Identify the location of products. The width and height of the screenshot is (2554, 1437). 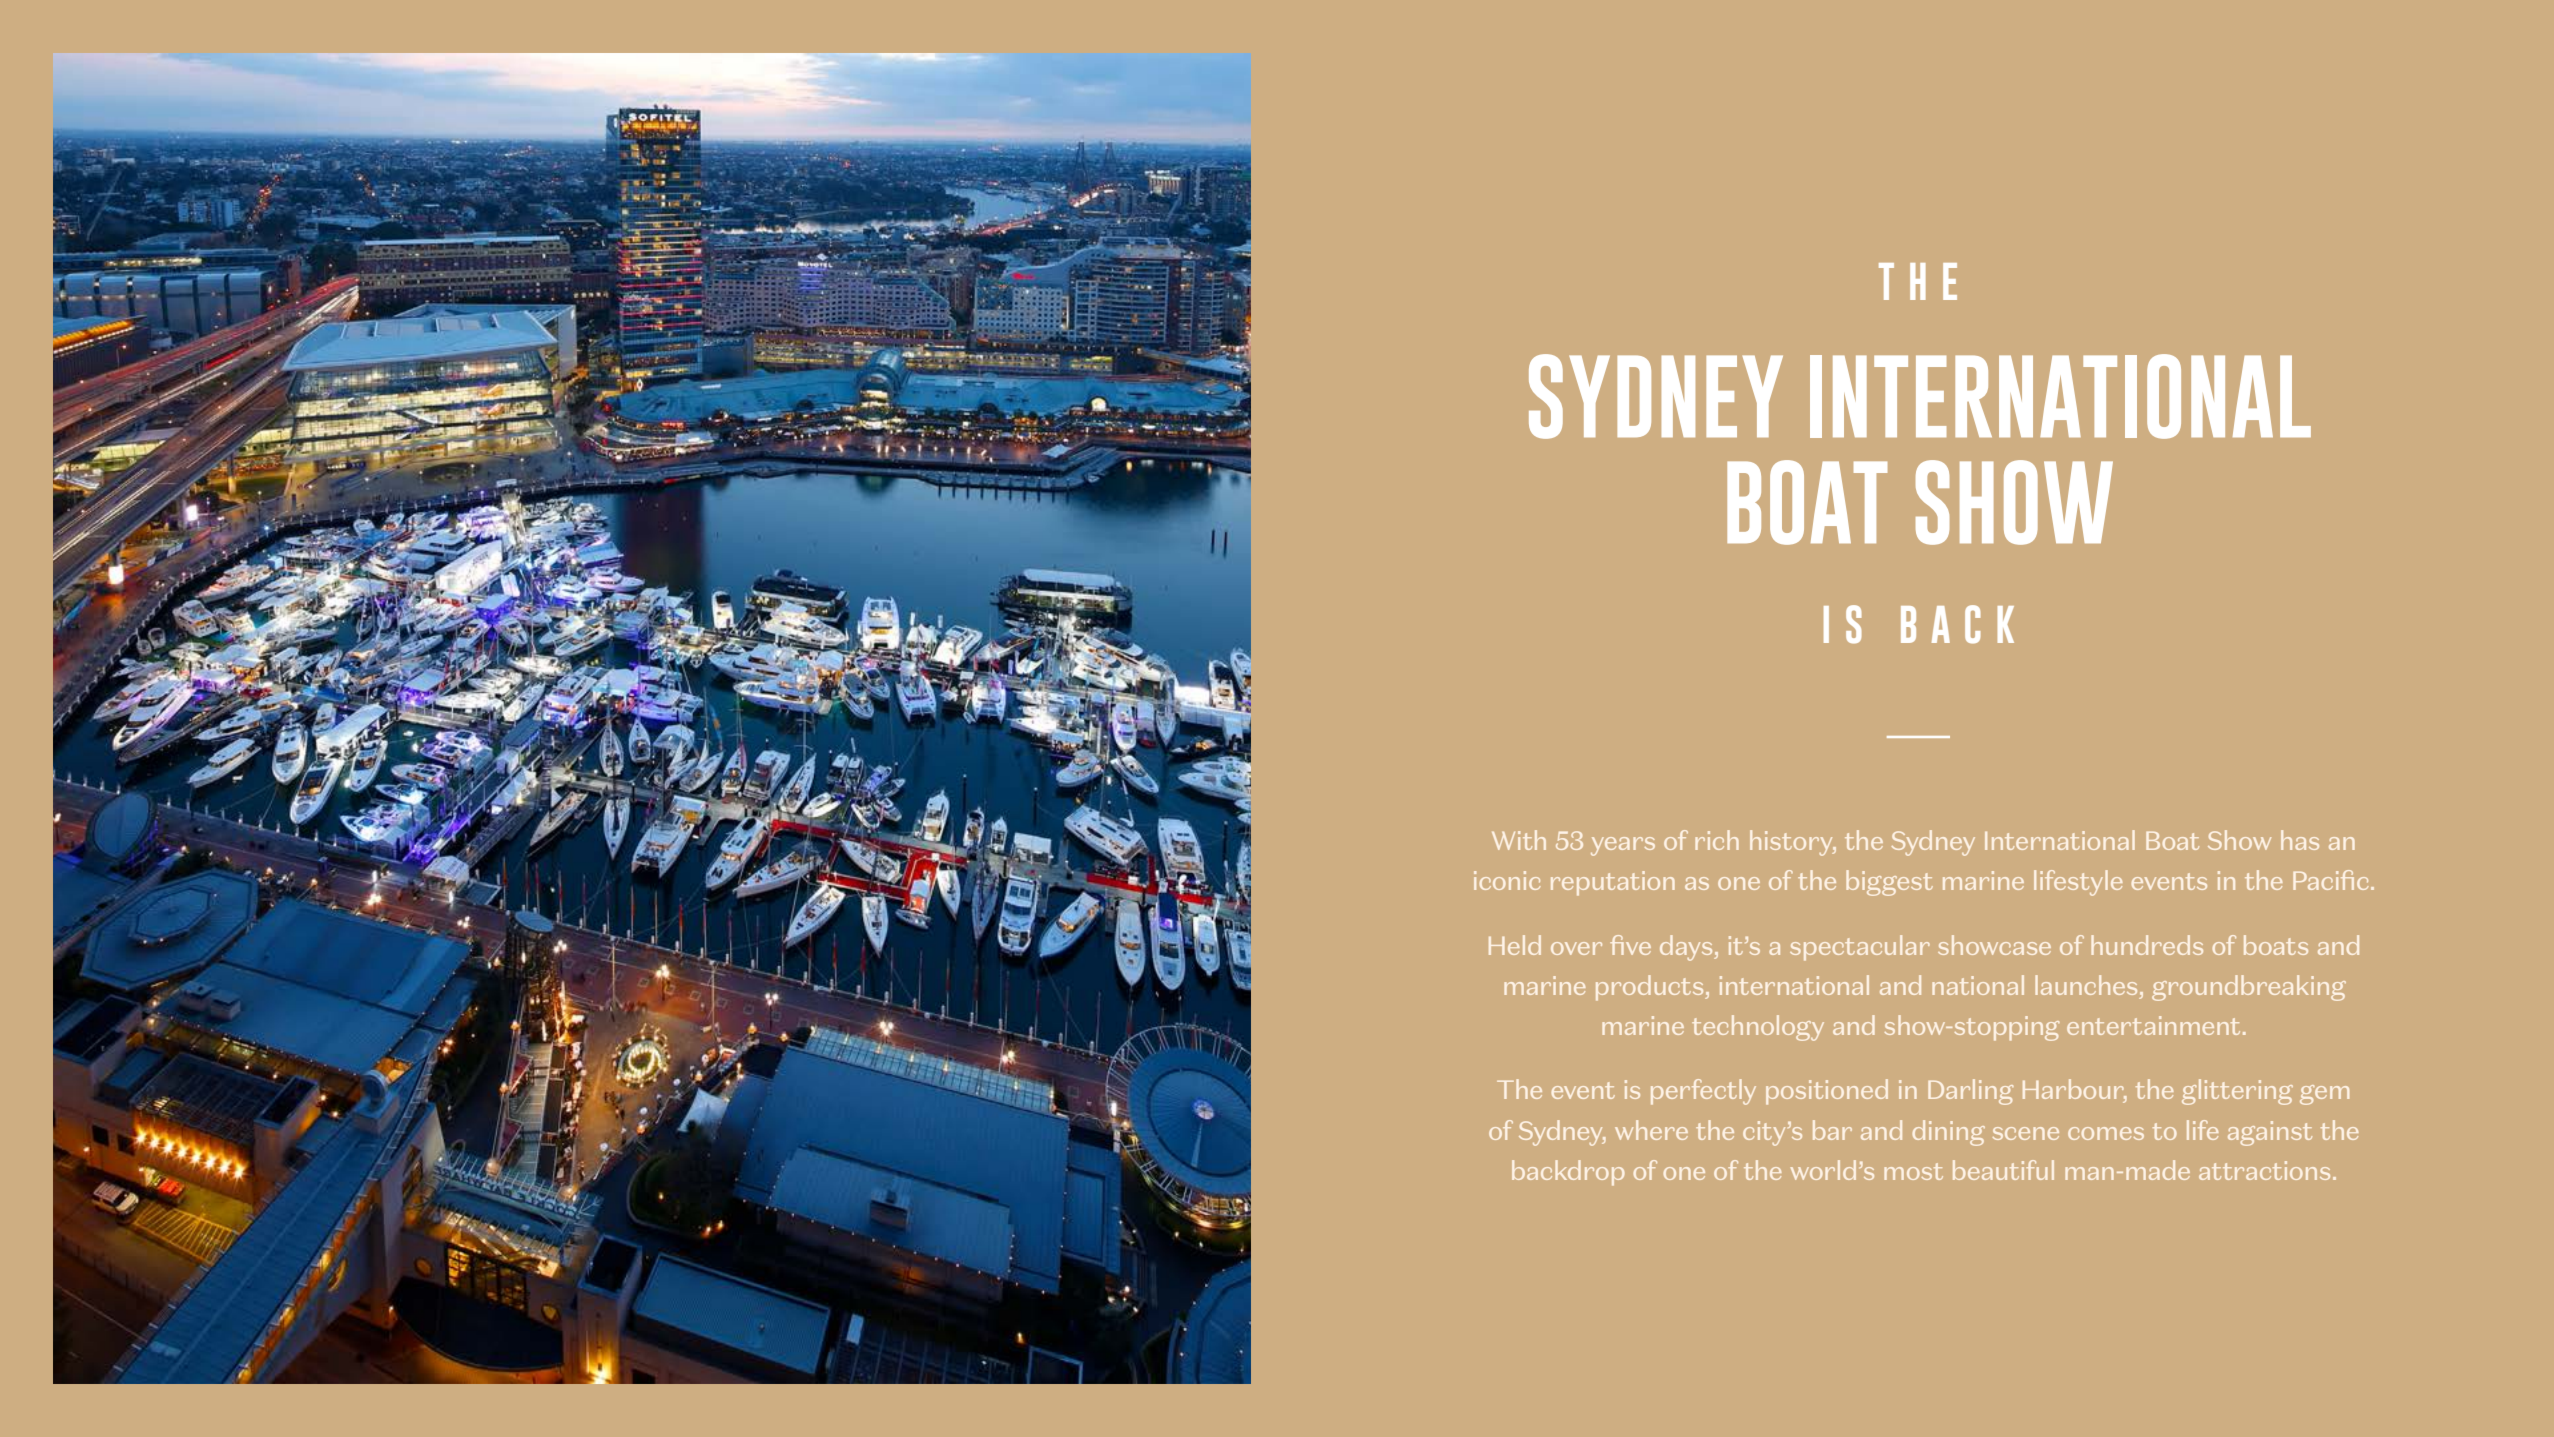
(1651, 988).
